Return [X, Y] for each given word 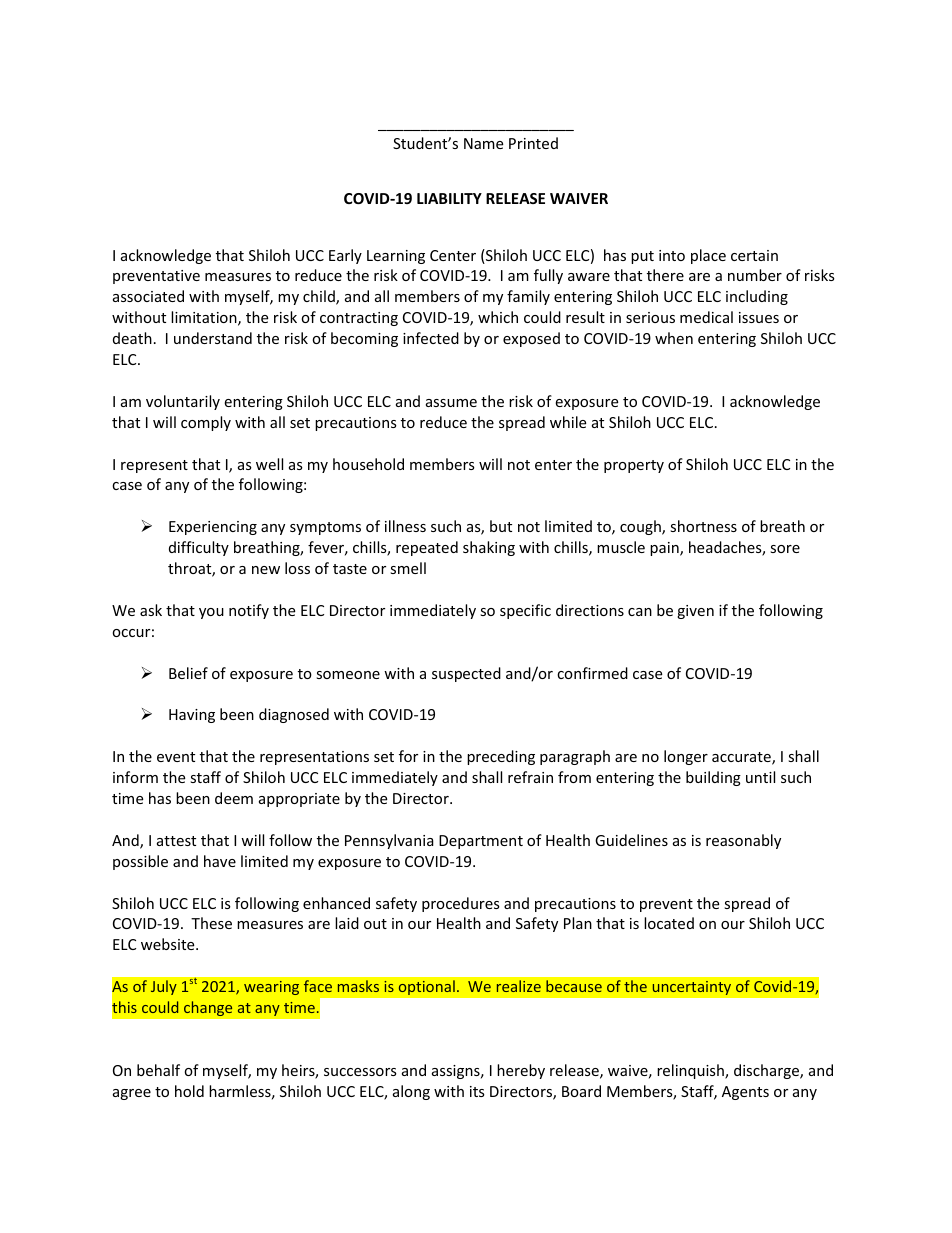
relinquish [691, 1071]
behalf [158, 1070]
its [477, 1091]
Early [345, 256]
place [708, 256]
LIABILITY [449, 198]
